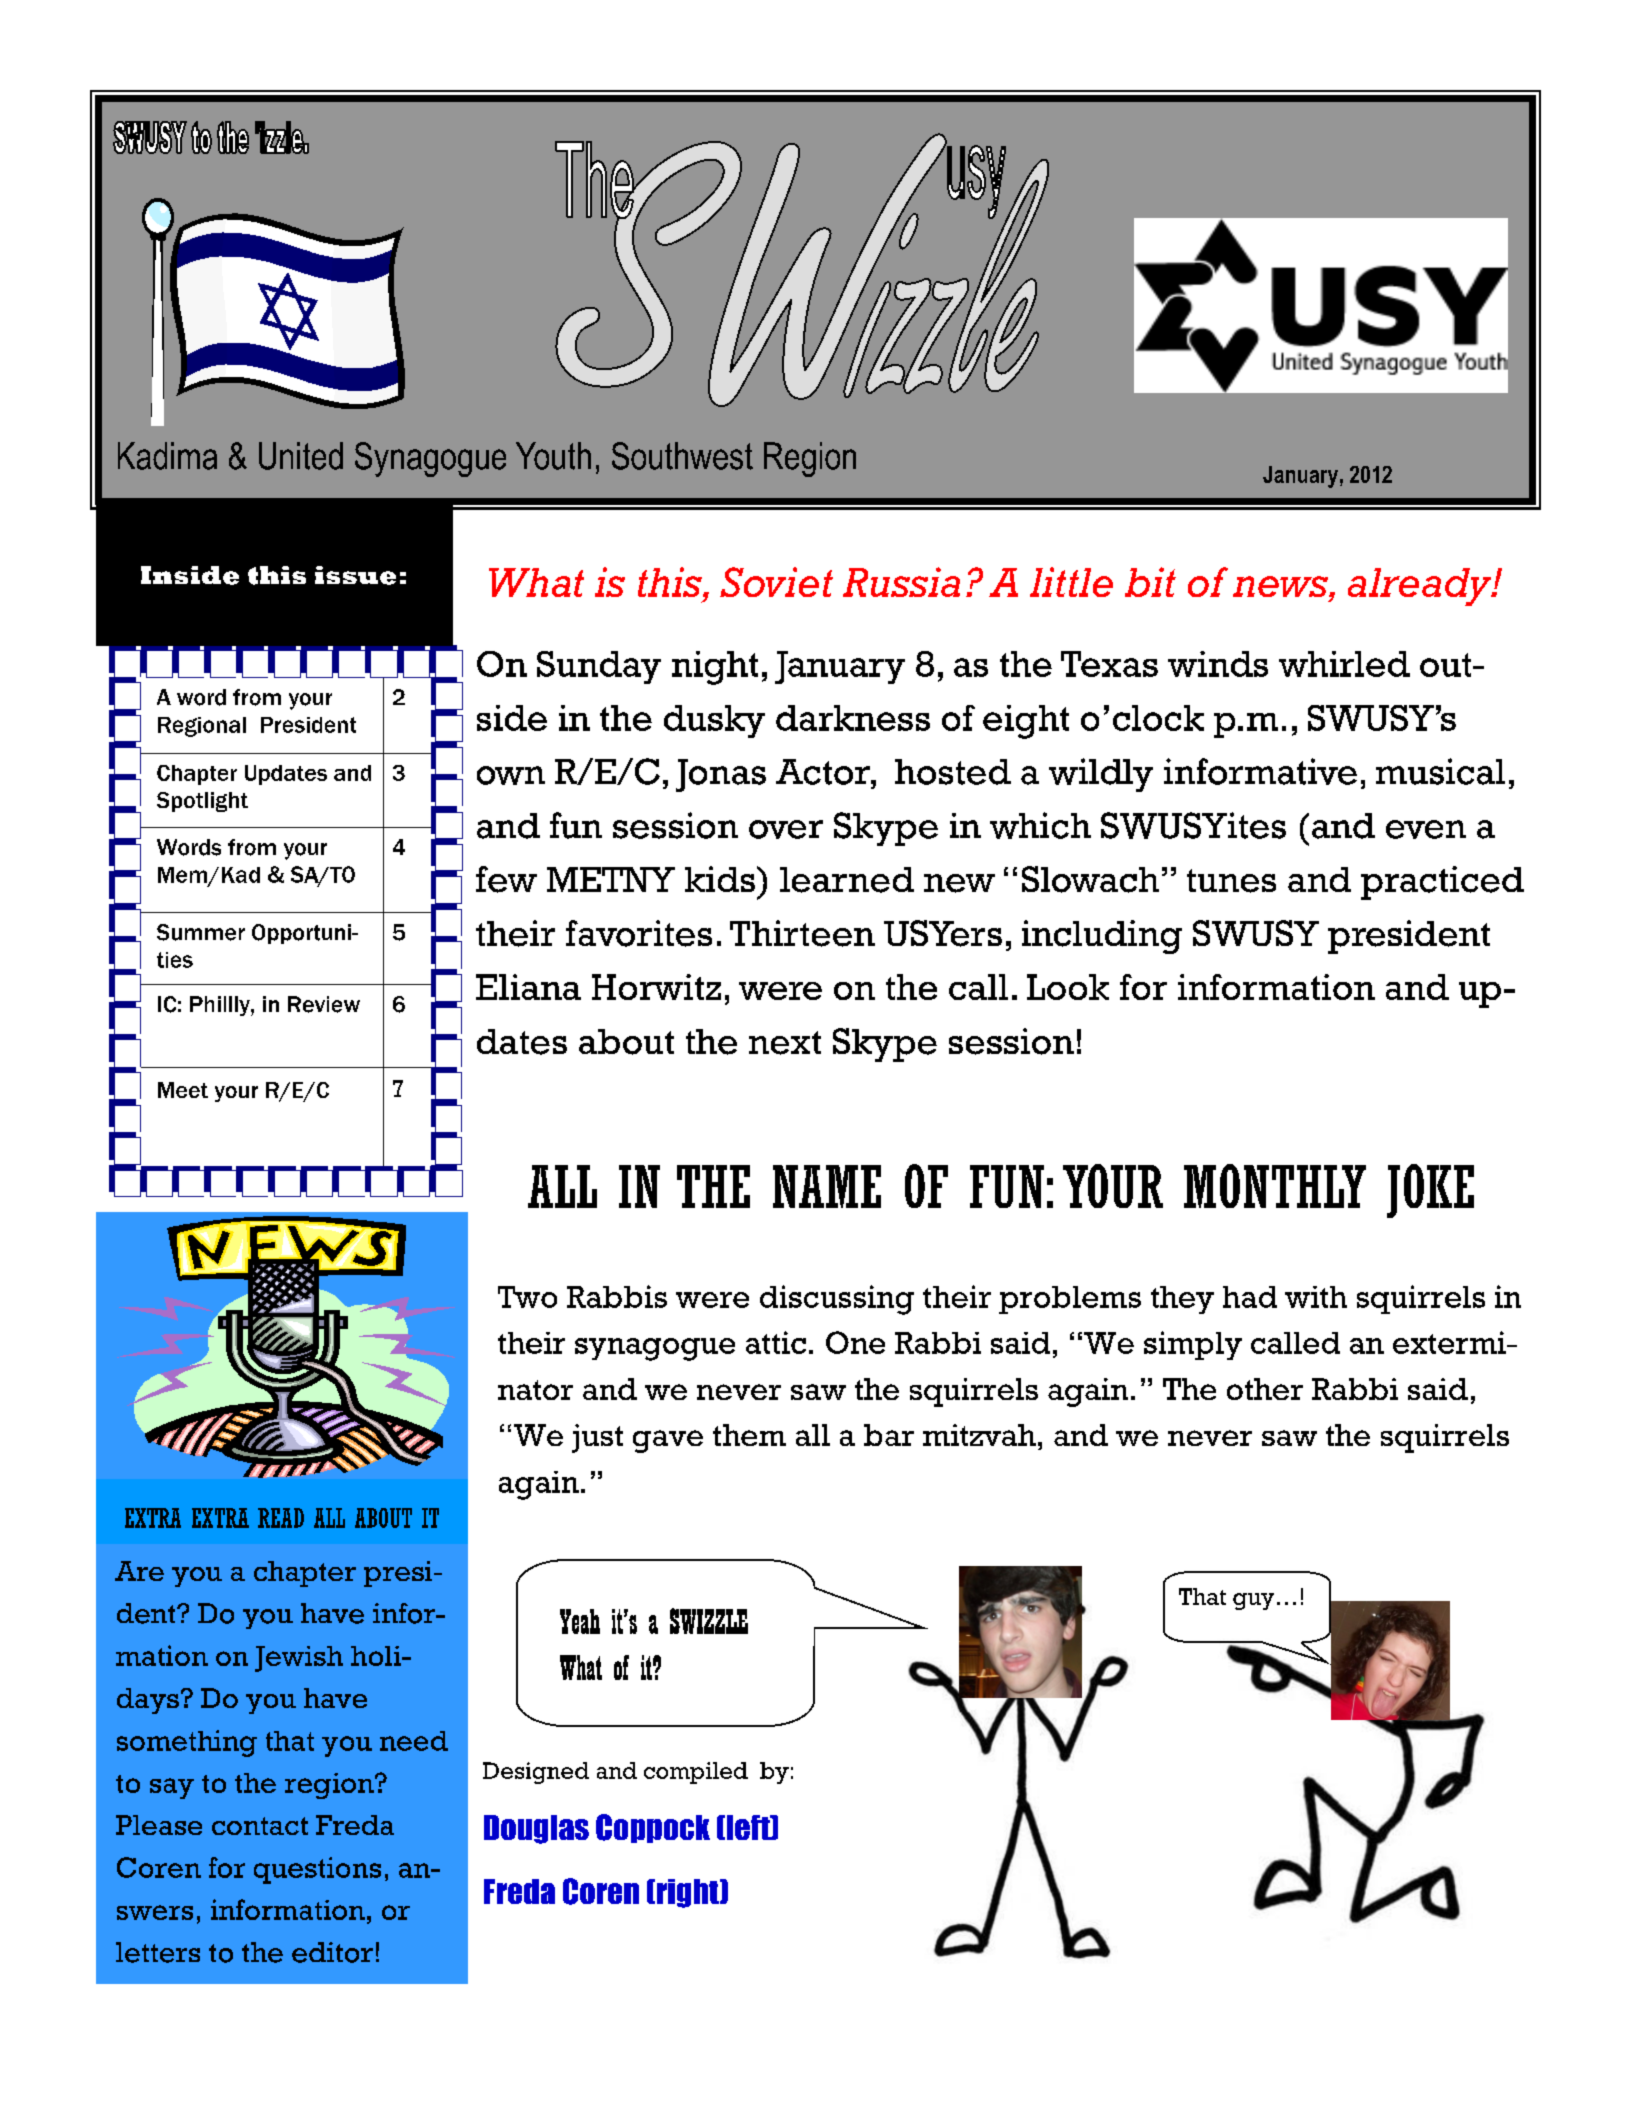 The width and height of the document is (1631, 2111). I want to click on One, so click(855, 1342).
